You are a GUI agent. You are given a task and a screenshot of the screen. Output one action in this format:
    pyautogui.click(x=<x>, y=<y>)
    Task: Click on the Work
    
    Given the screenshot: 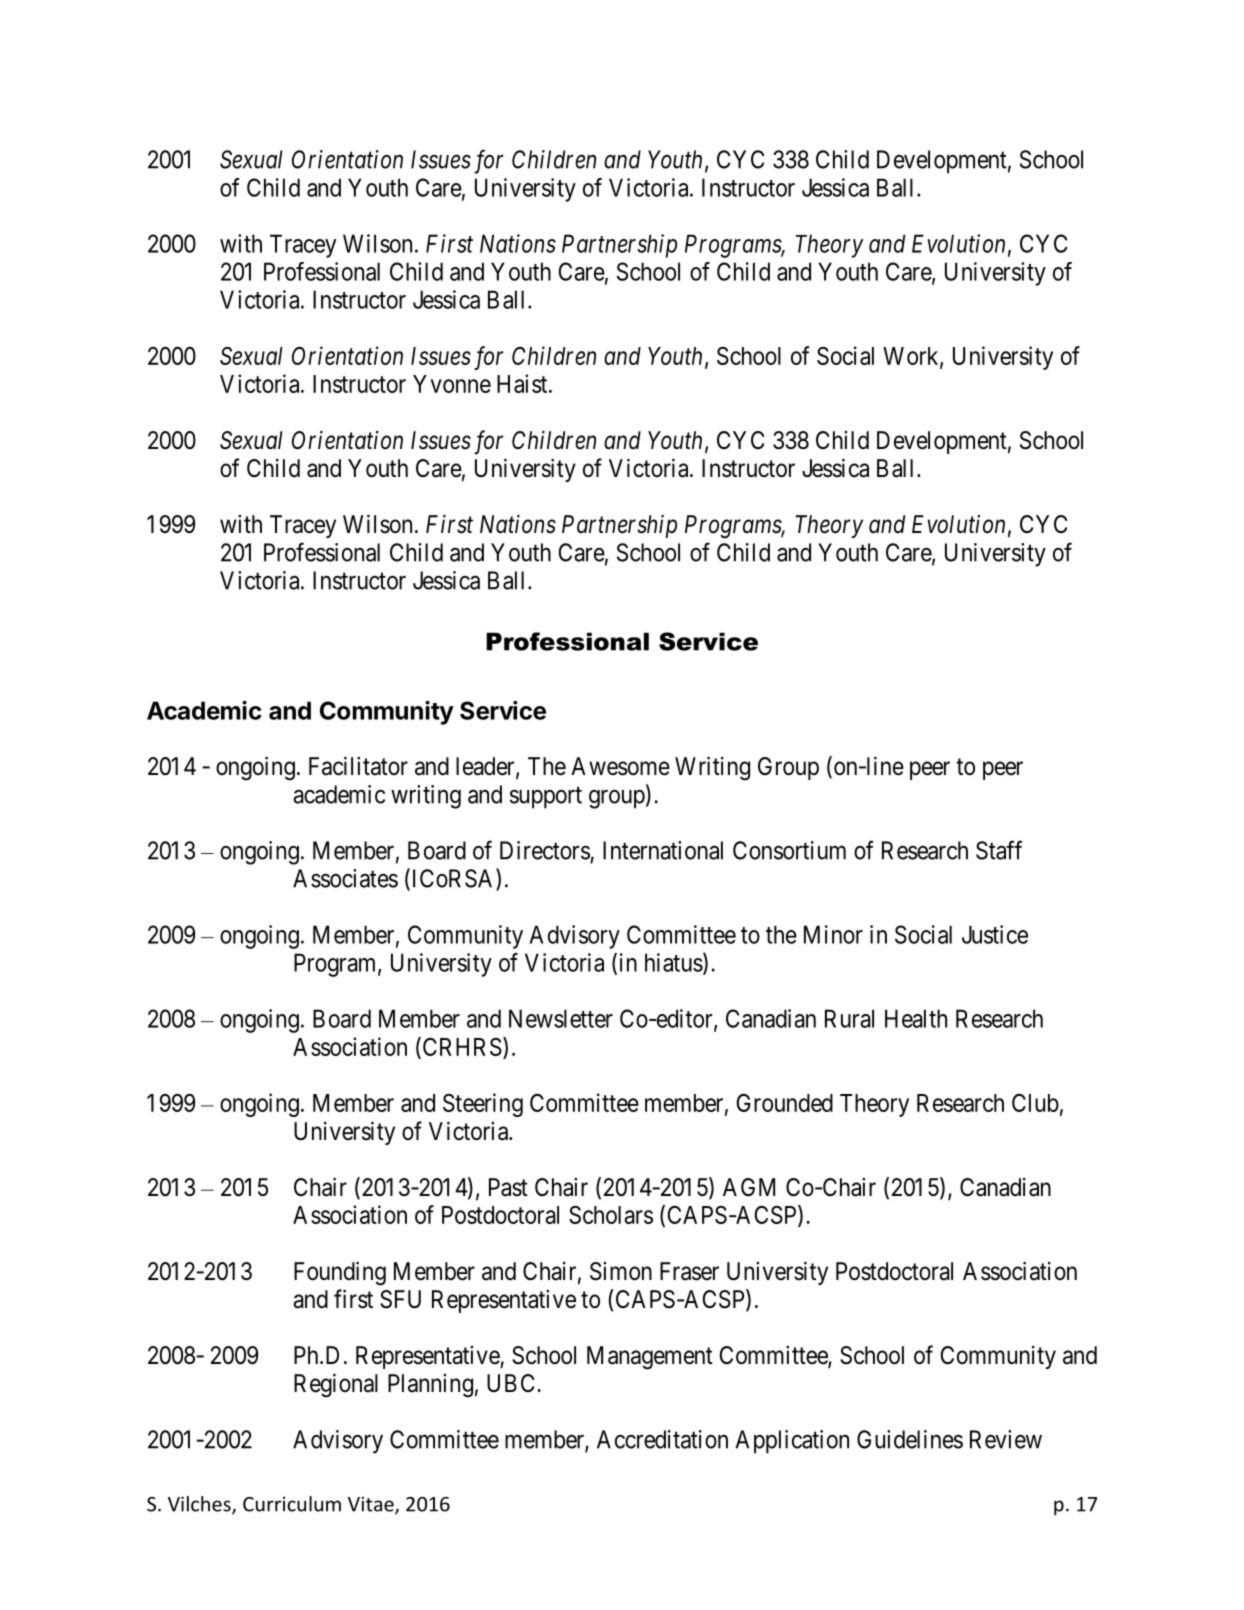 What is the action you would take?
    pyautogui.click(x=912, y=357)
